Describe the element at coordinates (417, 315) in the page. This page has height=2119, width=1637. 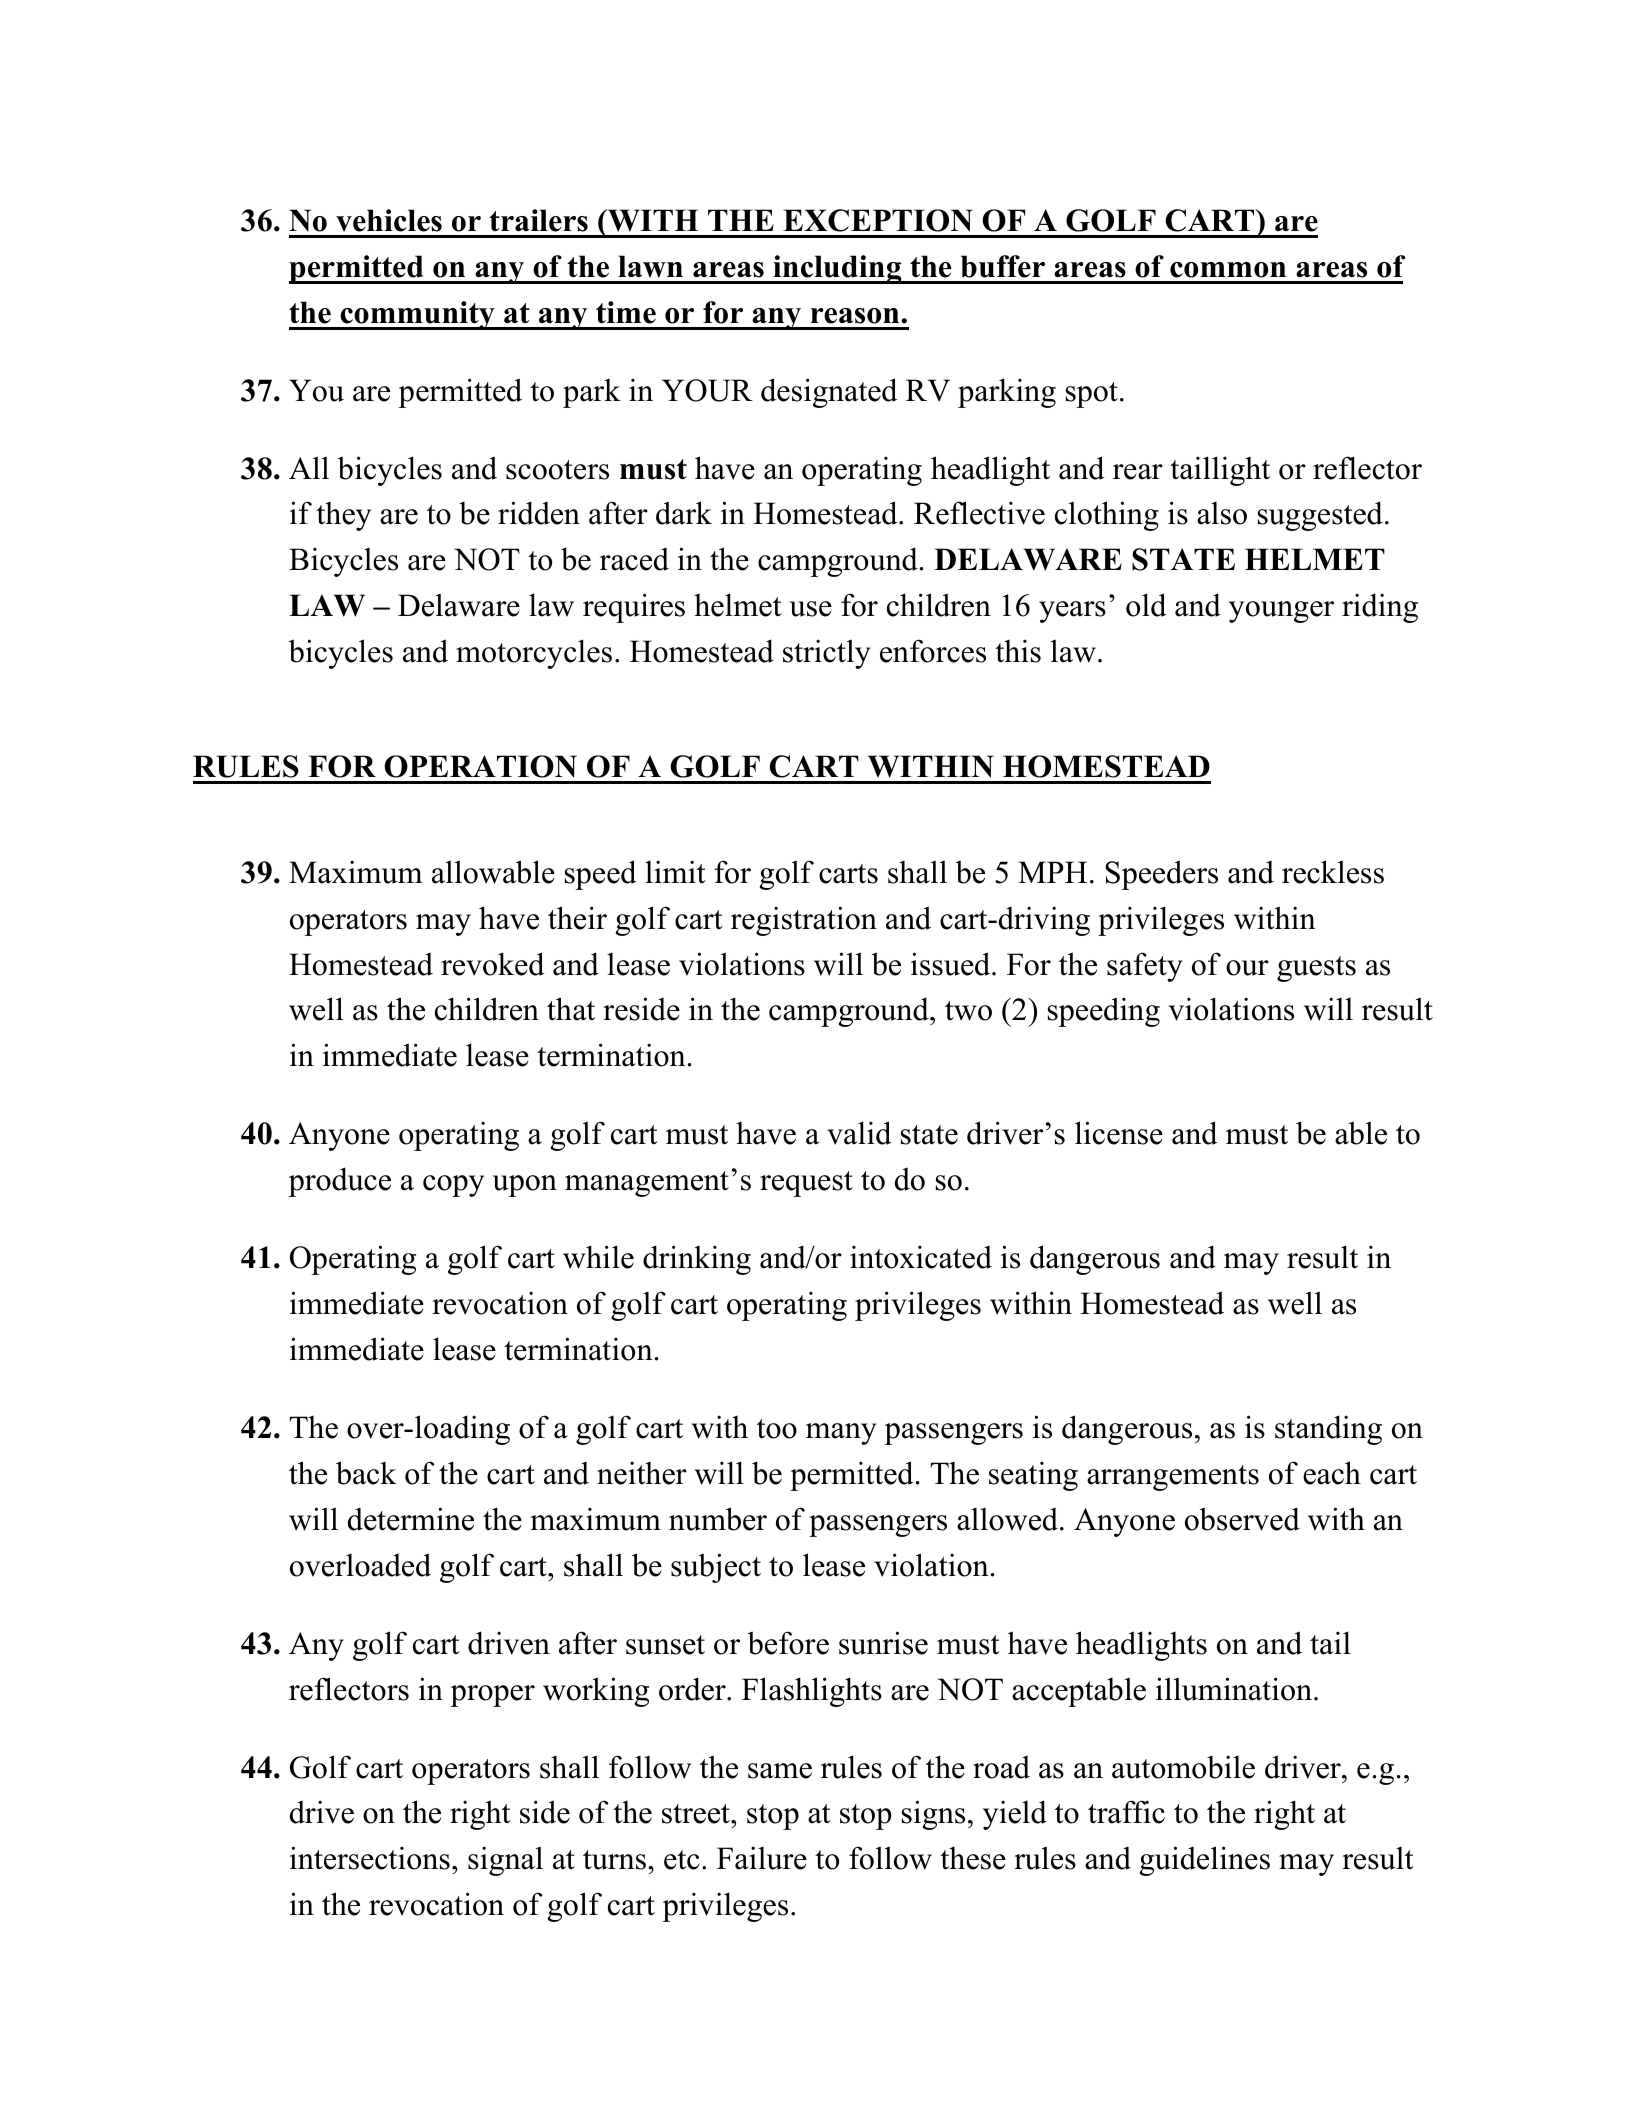
I see `community` at that location.
